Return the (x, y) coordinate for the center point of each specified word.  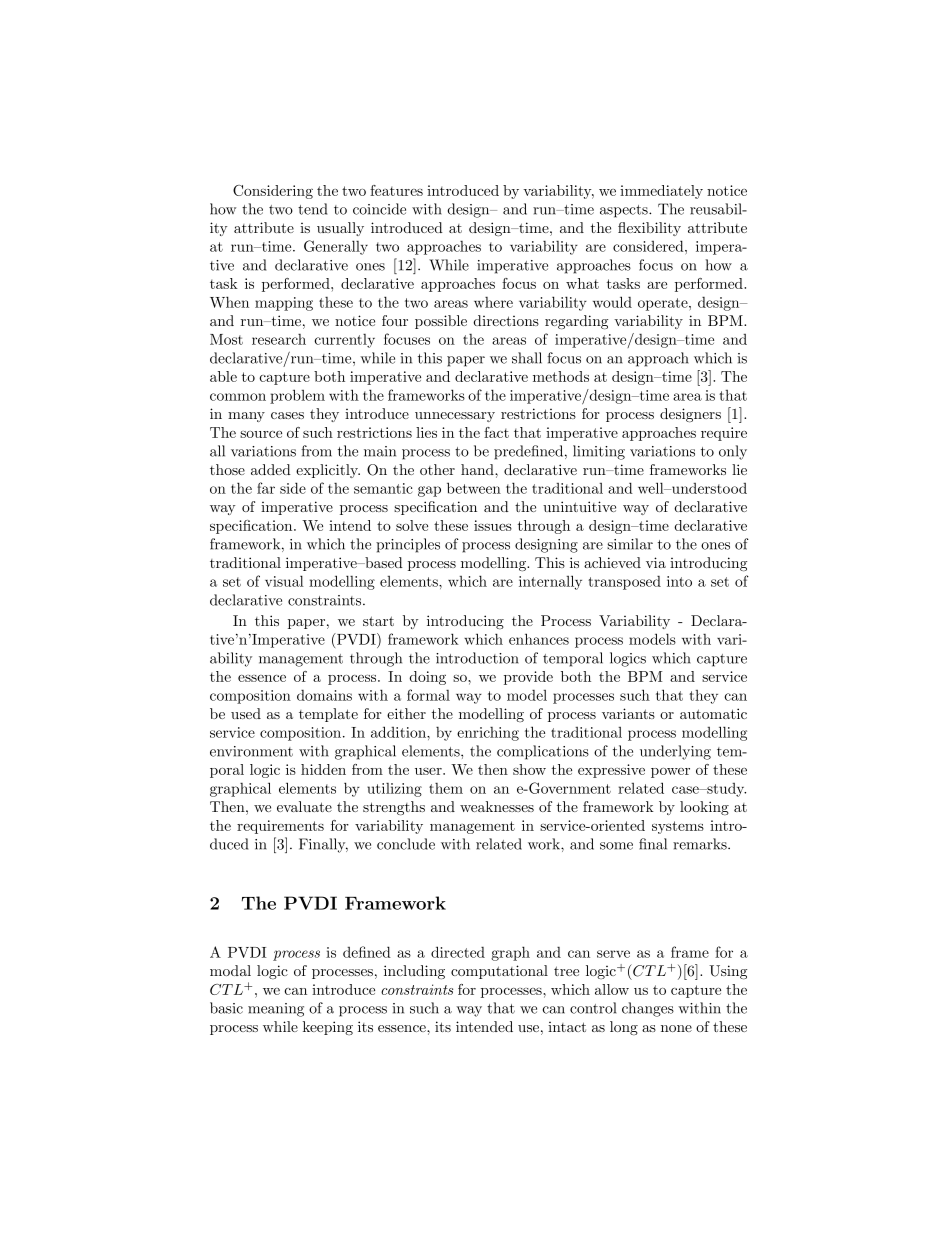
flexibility (649, 229)
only (733, 452)
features (396, 190)
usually (340, 229)
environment (251, 751)
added (271, 469)
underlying (675, 752)
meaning (276, 1010)
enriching (488, 734)
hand (478, 469)
